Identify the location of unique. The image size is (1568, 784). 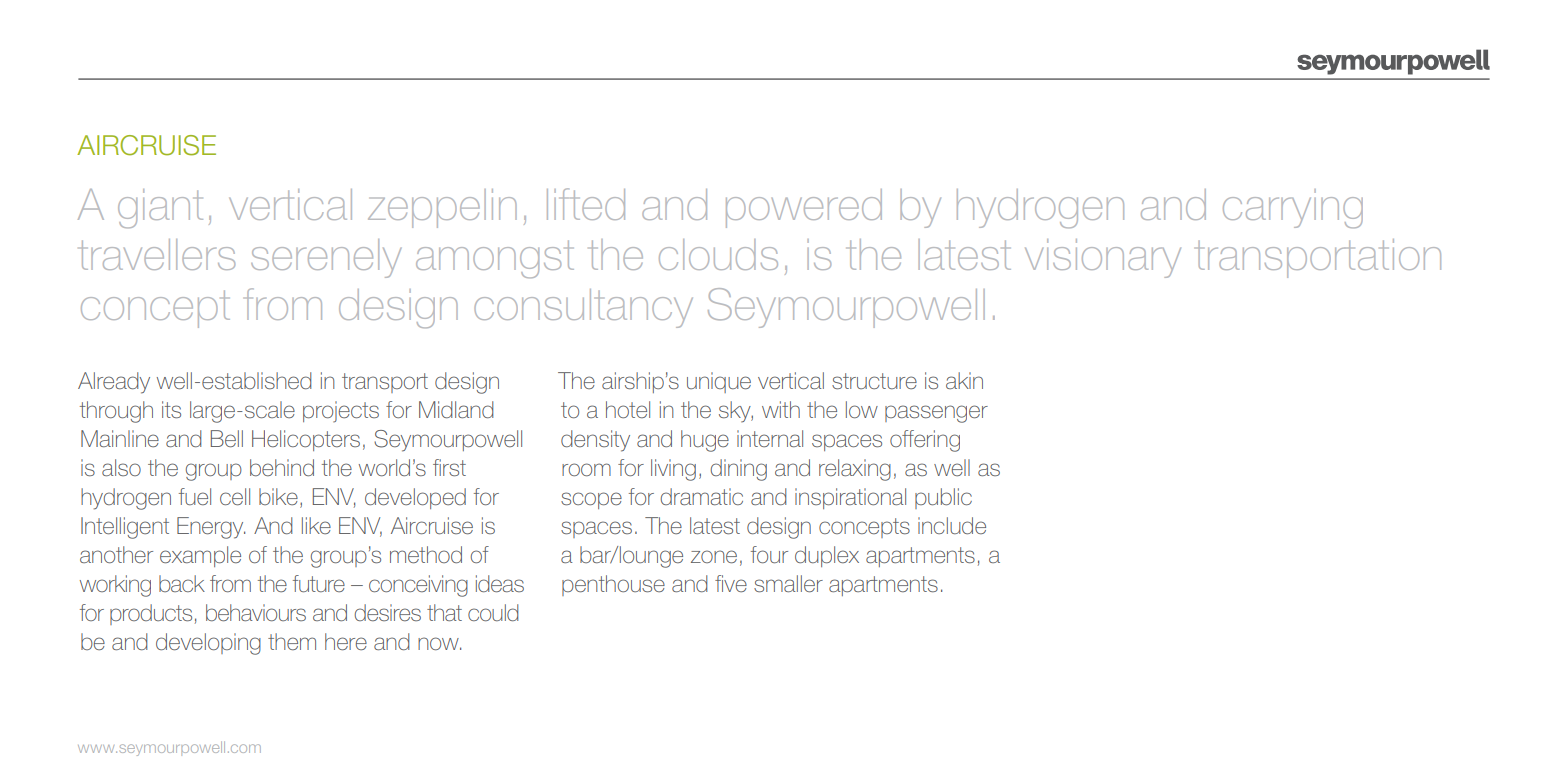
(719, 382).
